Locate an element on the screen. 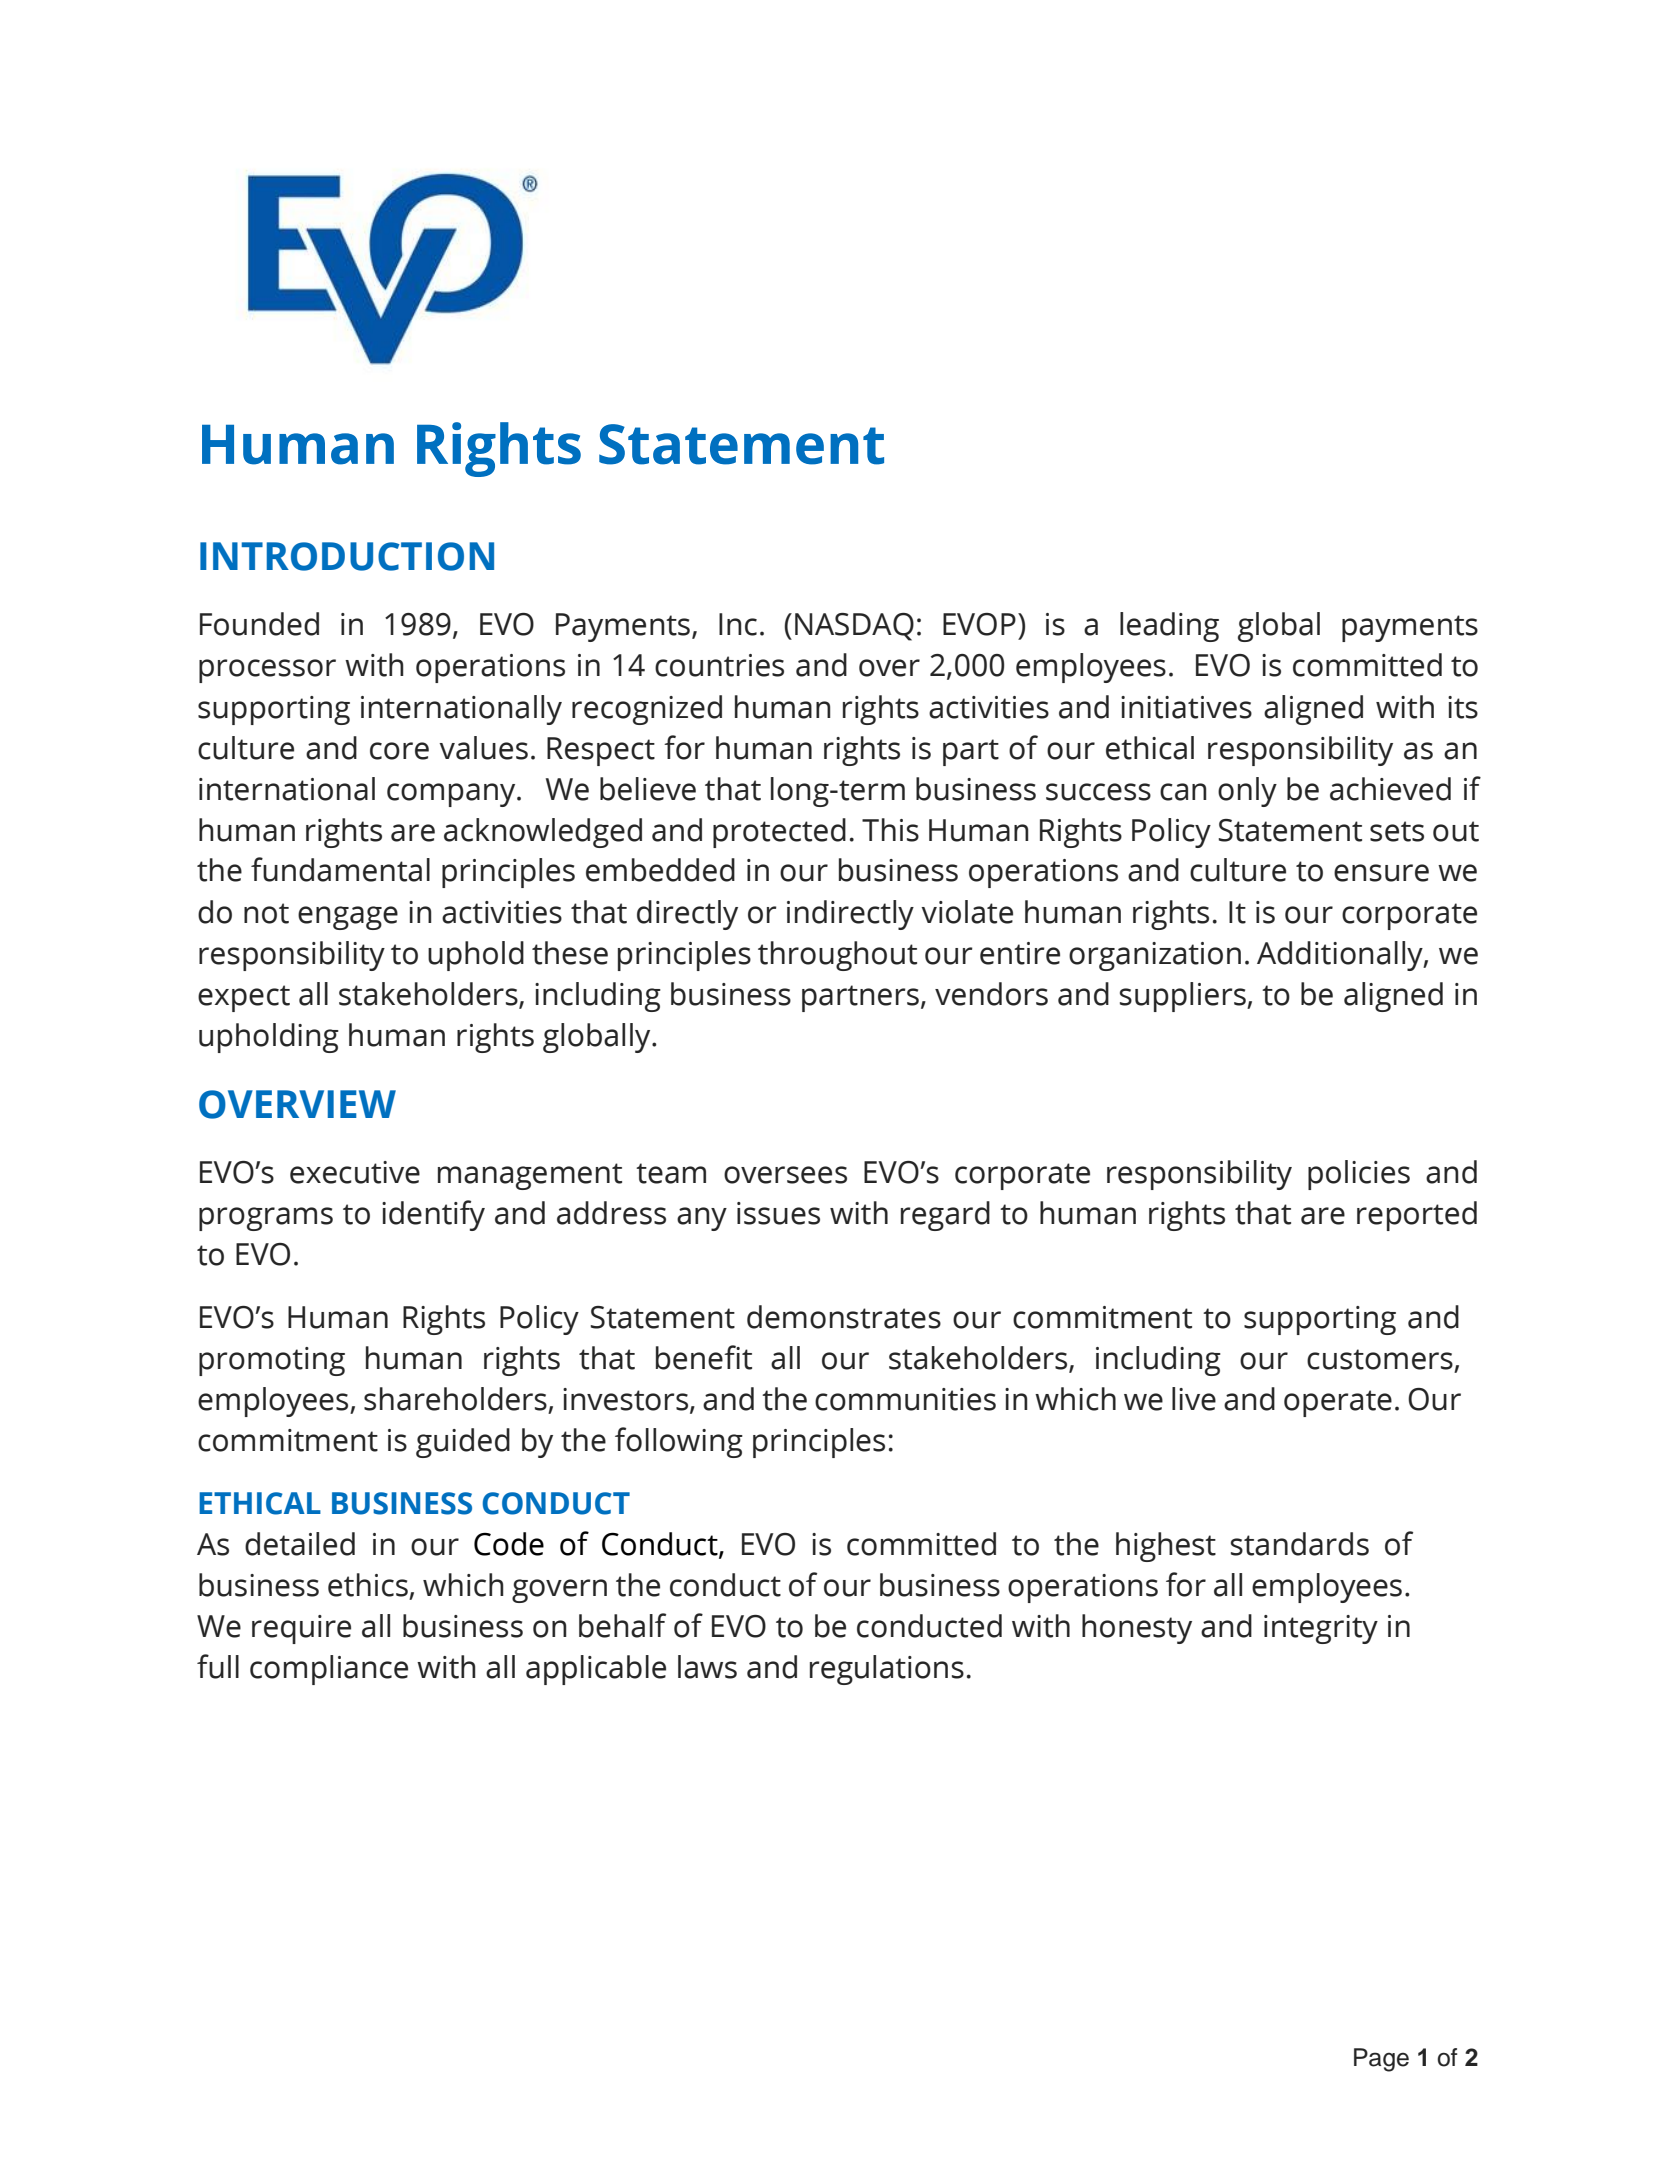  Page is located at coordinates (1381, 2060).
